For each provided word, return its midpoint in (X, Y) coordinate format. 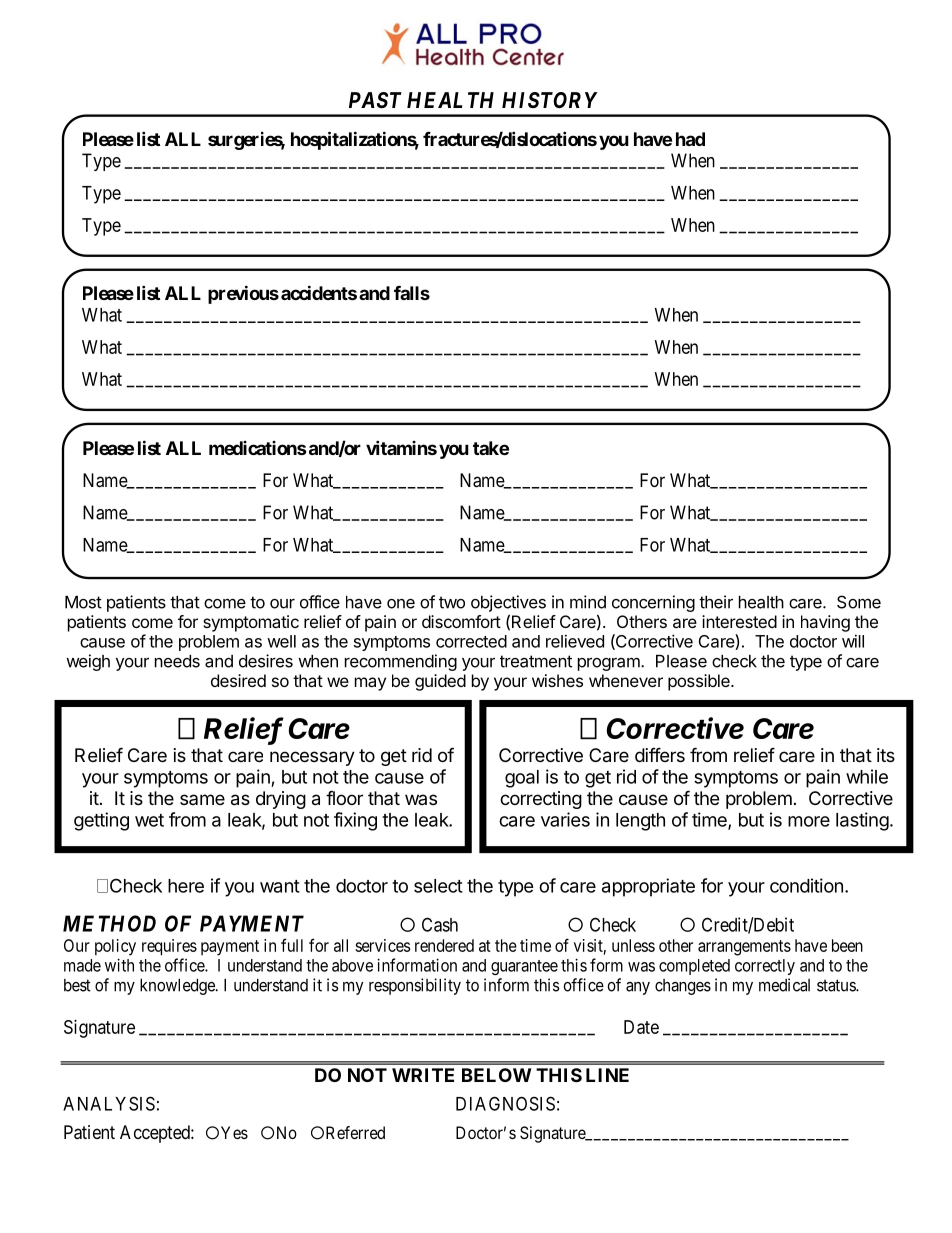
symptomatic (251, 623)
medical (784, 985)
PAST (375, 100)
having (825, 623)
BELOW (497, 1075)
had (690, 139)
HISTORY (550, 100)
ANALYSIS (109, 1103)
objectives (508, 603)
